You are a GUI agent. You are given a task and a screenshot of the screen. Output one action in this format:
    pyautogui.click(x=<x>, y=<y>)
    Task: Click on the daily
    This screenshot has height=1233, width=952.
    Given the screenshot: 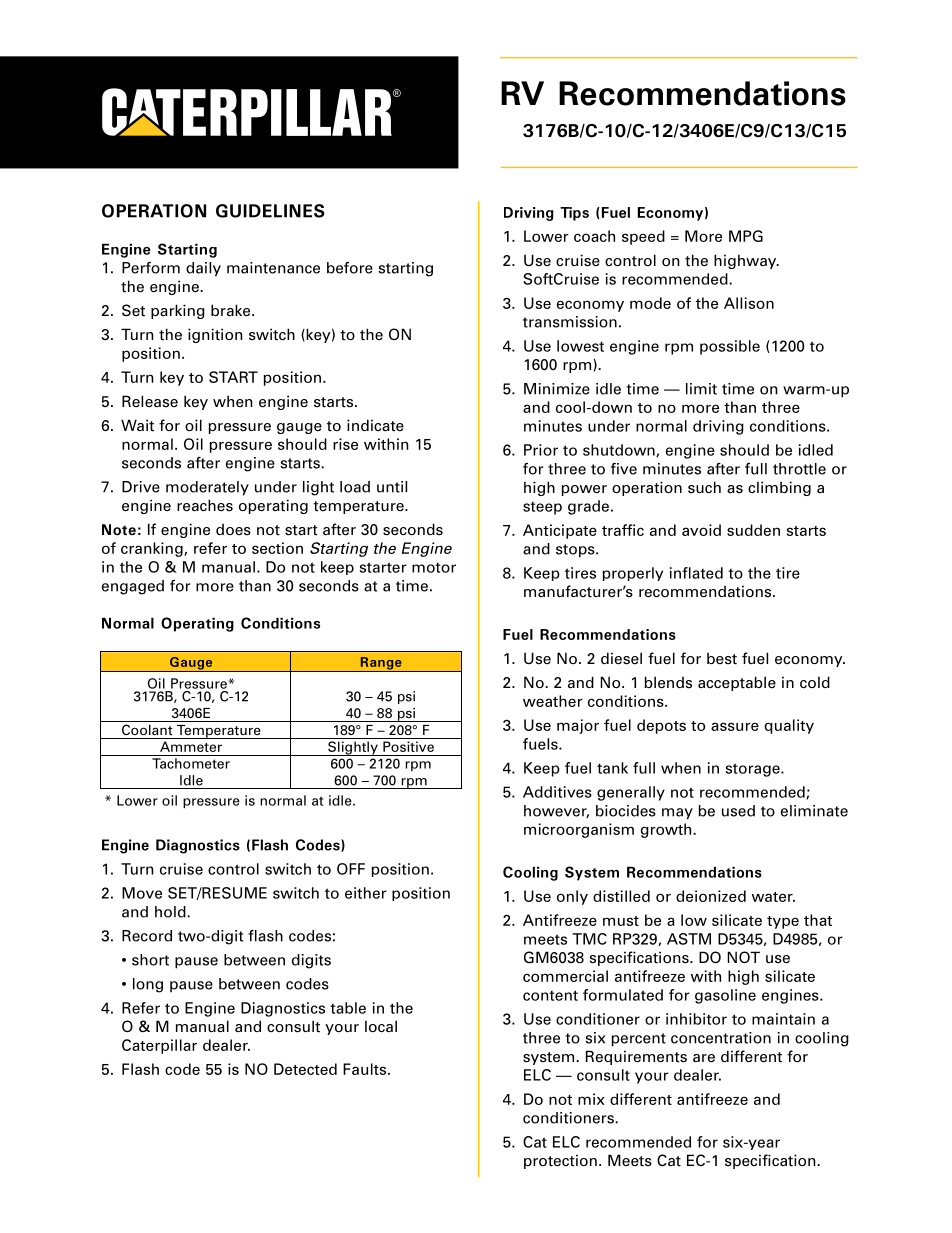 What is the action you would take?
    pyautogui.click(x=203, y=269)
